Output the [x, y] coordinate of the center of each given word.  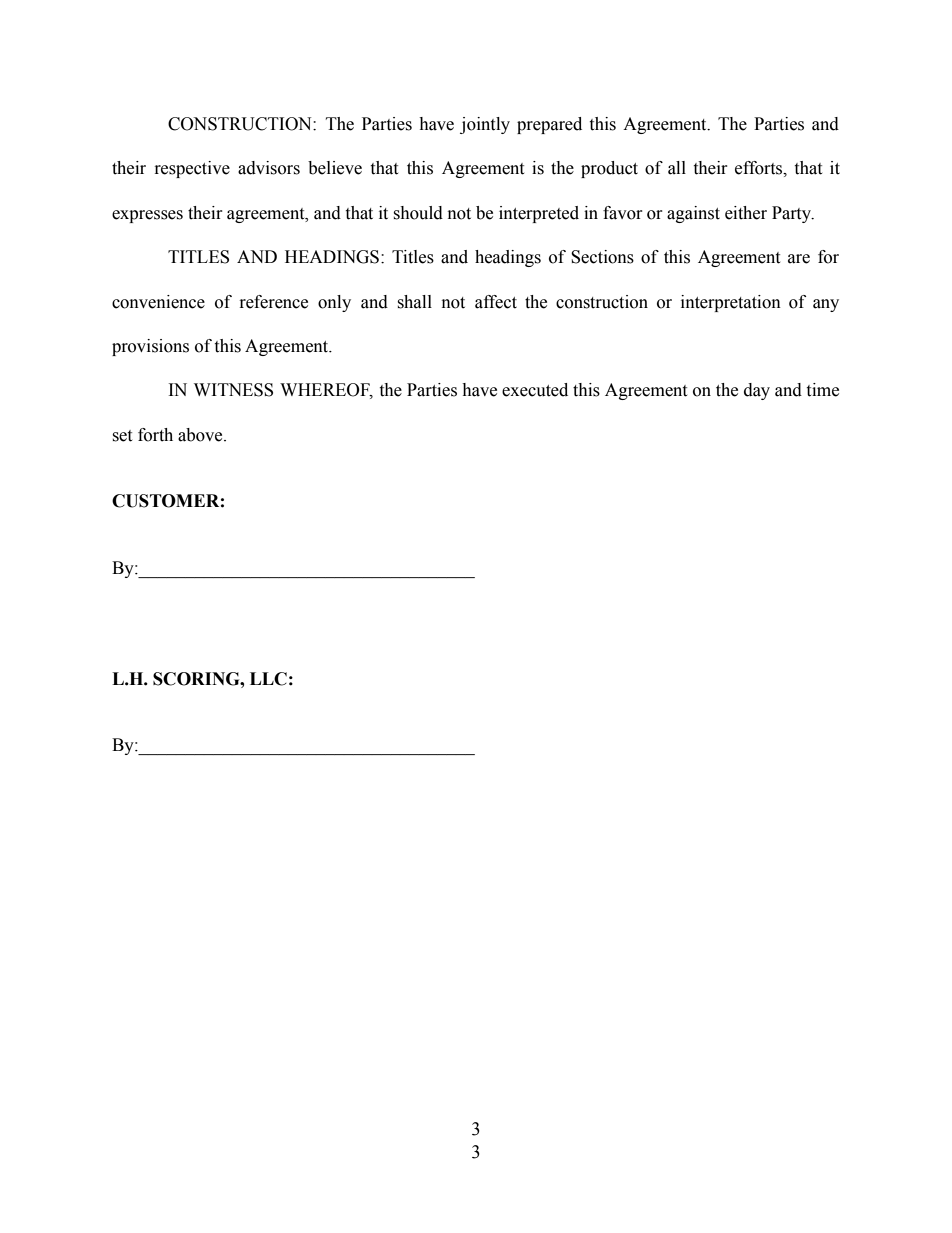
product [609, 169]
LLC [268, 679]
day [757, 391]
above [201, 435]
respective [192, 169]
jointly [485, 125]
